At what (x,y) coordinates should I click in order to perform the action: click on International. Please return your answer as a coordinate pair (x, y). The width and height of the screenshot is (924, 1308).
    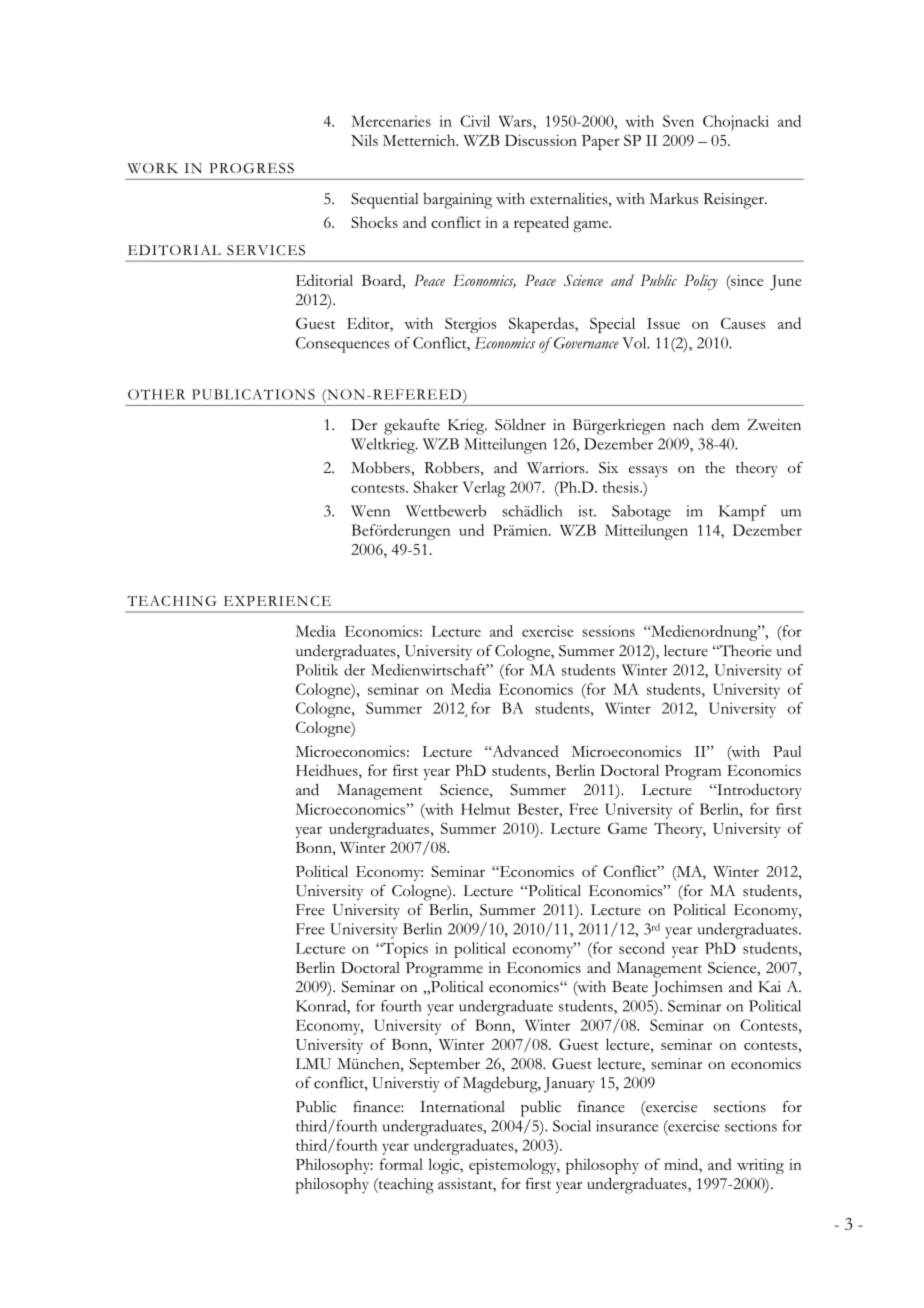
    Looking at the image, I should click on (462, 1107).
